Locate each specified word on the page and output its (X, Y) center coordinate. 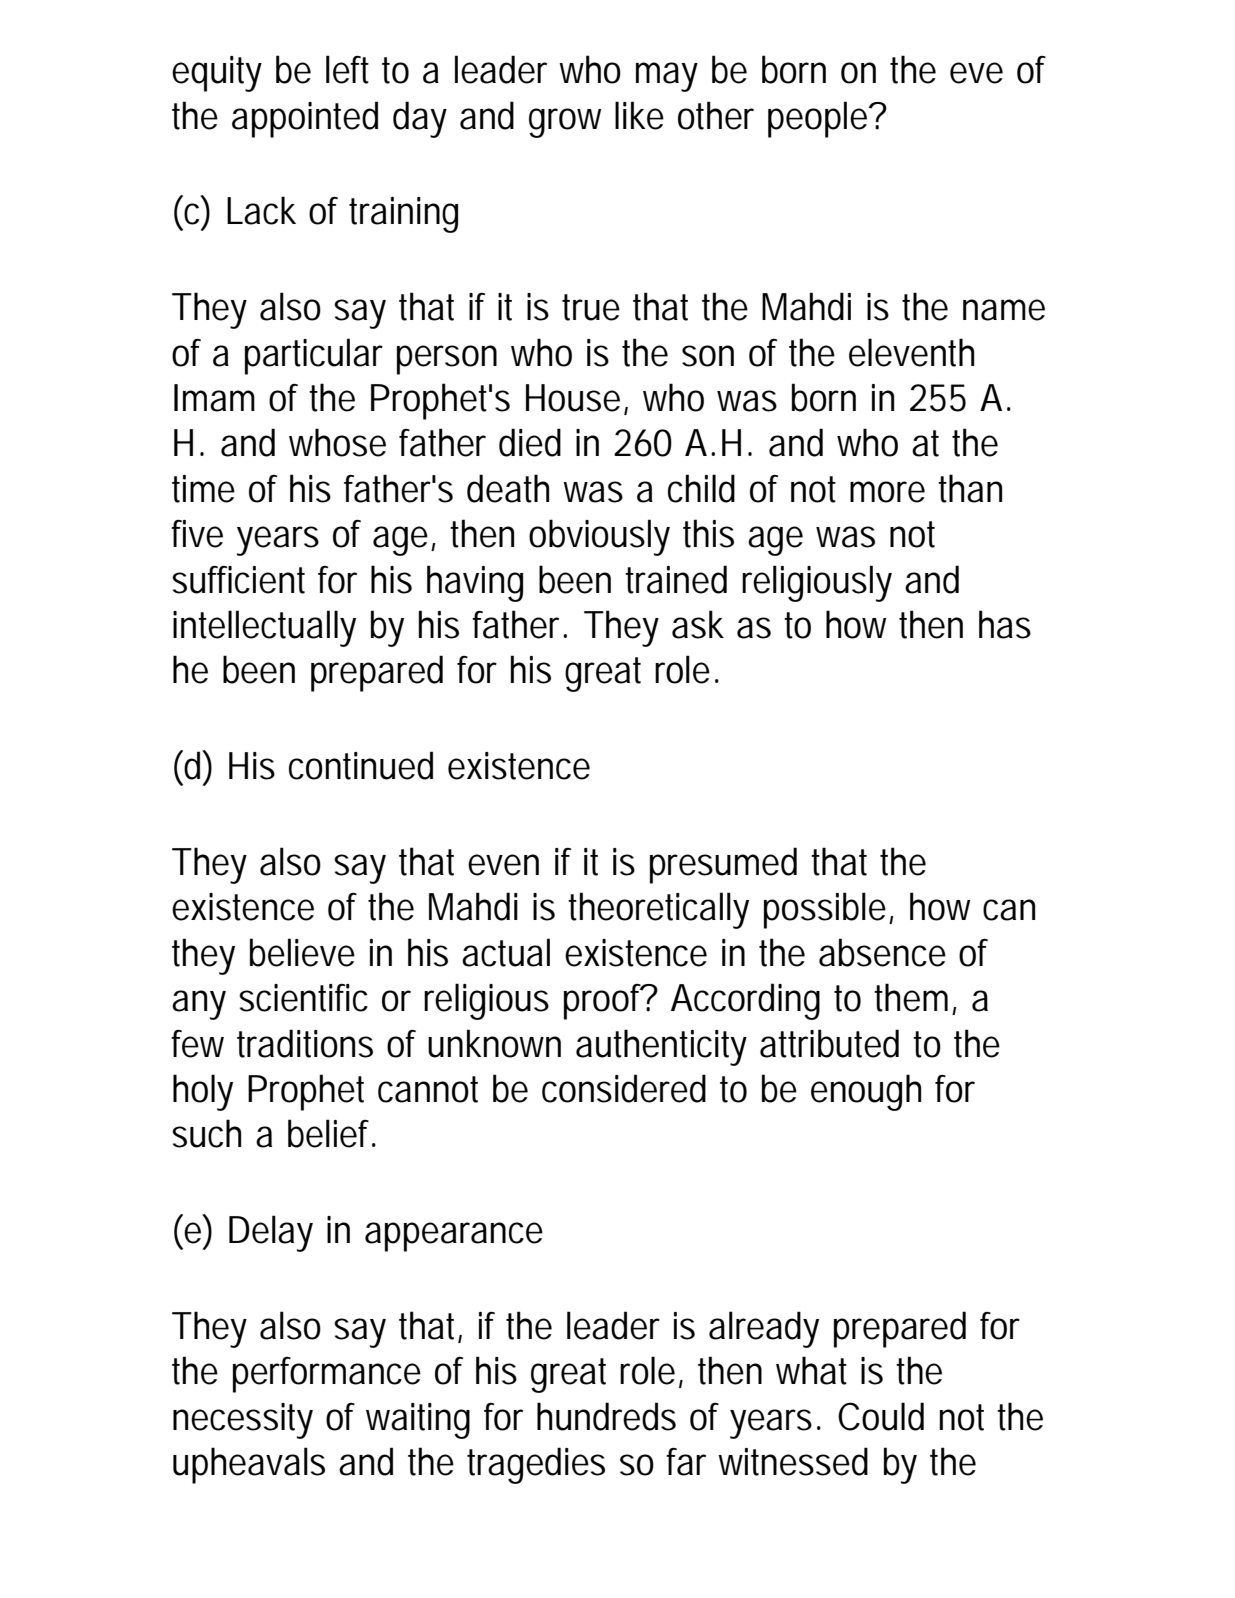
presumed (723, 865)
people (820, 119)
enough (866, 1092)
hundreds (606, 1416)
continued (361, 765)
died (530, 442)
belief (332, 1133)
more (887, 492)
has (1005, 624)
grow (565, 123)
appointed (305, 119)
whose (337, 442)
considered (624, 1088)
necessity (243, 1421)
